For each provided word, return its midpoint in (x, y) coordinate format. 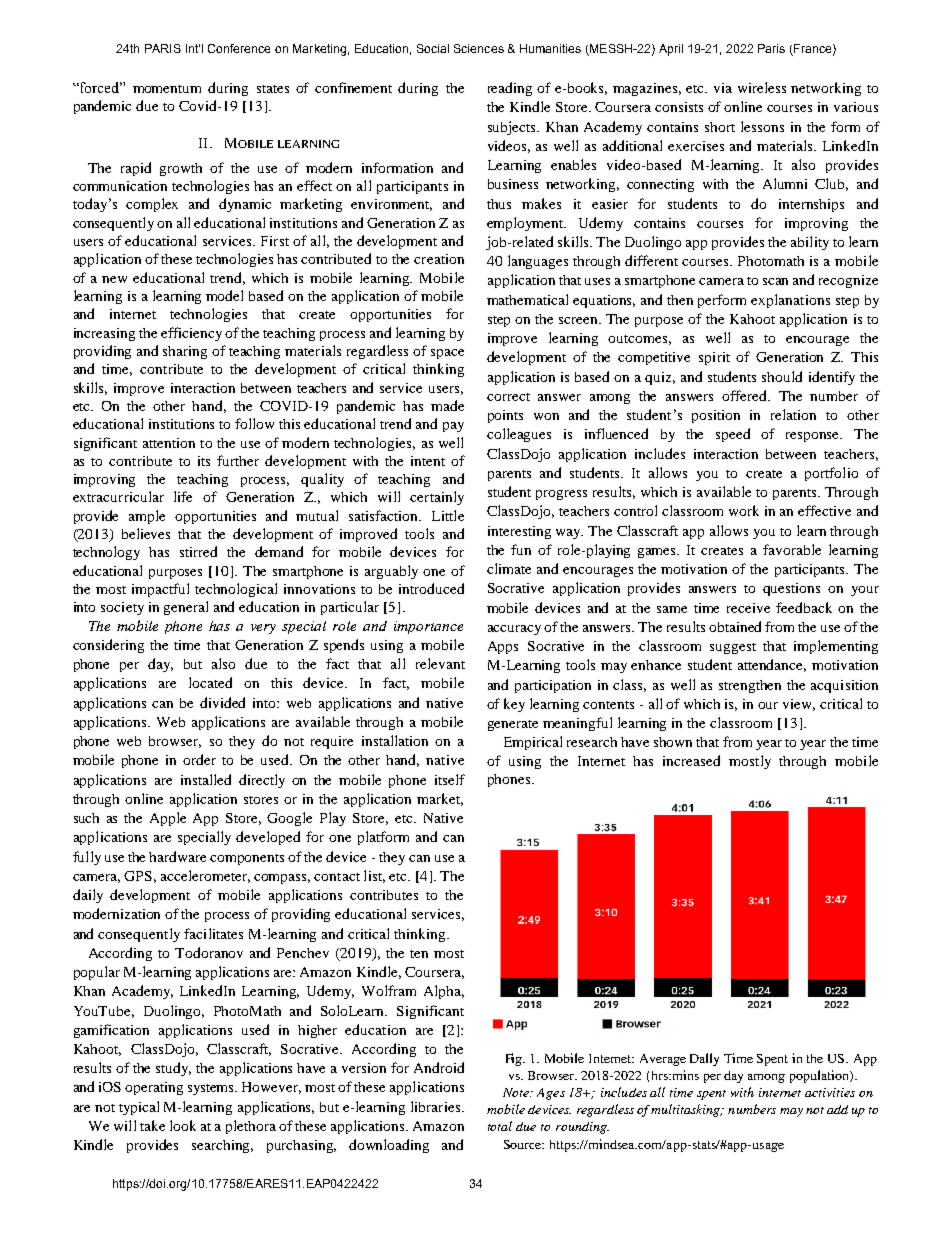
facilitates (213, 933)
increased (691, 760)
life (183, 496)
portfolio (831, 474)
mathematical (527, 299)
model (224, 295)
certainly (437, 498)
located (210, 682)
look (183, 1125)
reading (510, 89)
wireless (762, 87)
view (799, 705)
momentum (167, 89)
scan (775, 281)
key (514, 705)
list (374, 876)
